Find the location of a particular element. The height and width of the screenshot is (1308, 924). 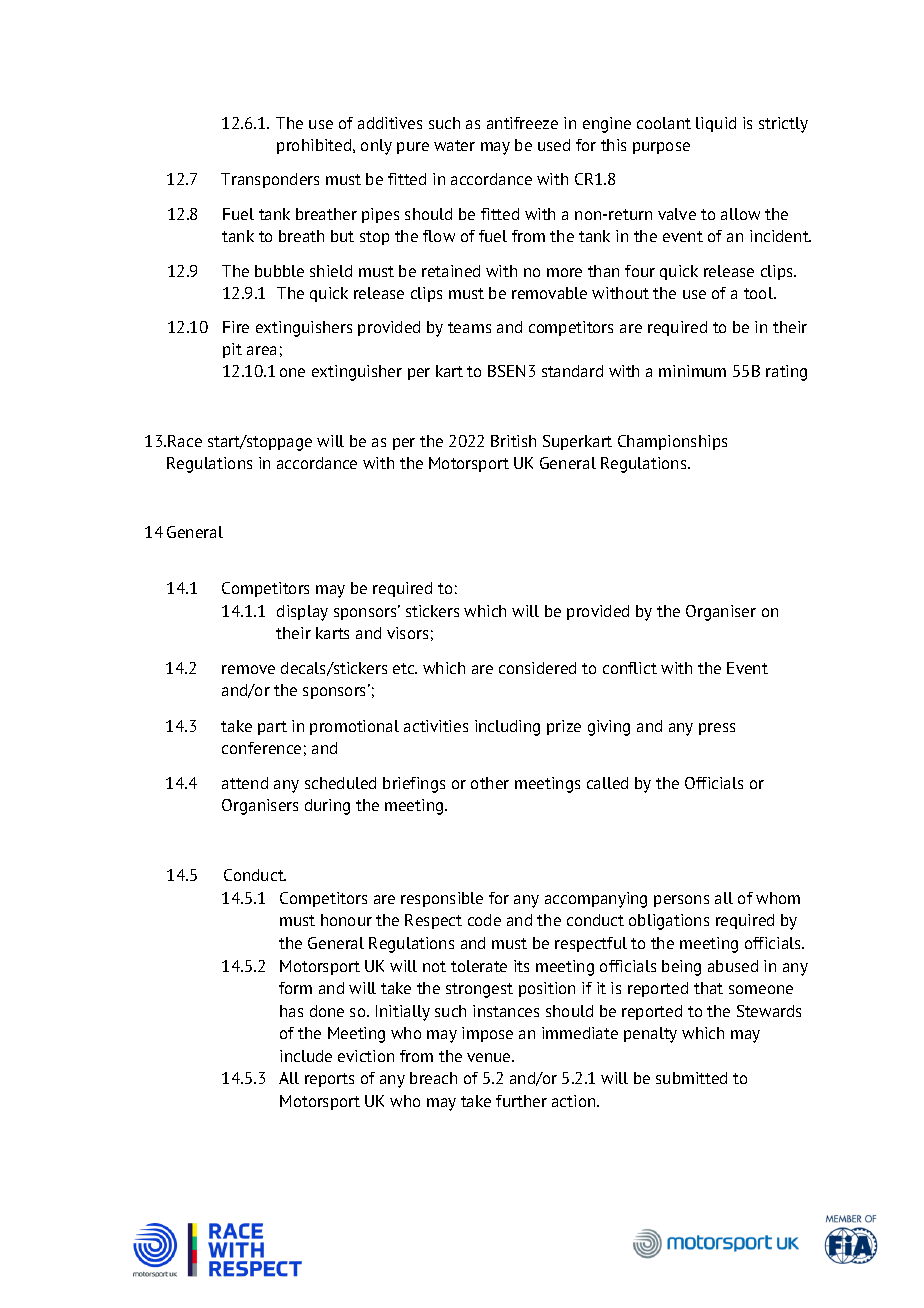

considered is located at coordinates (537, 668).
